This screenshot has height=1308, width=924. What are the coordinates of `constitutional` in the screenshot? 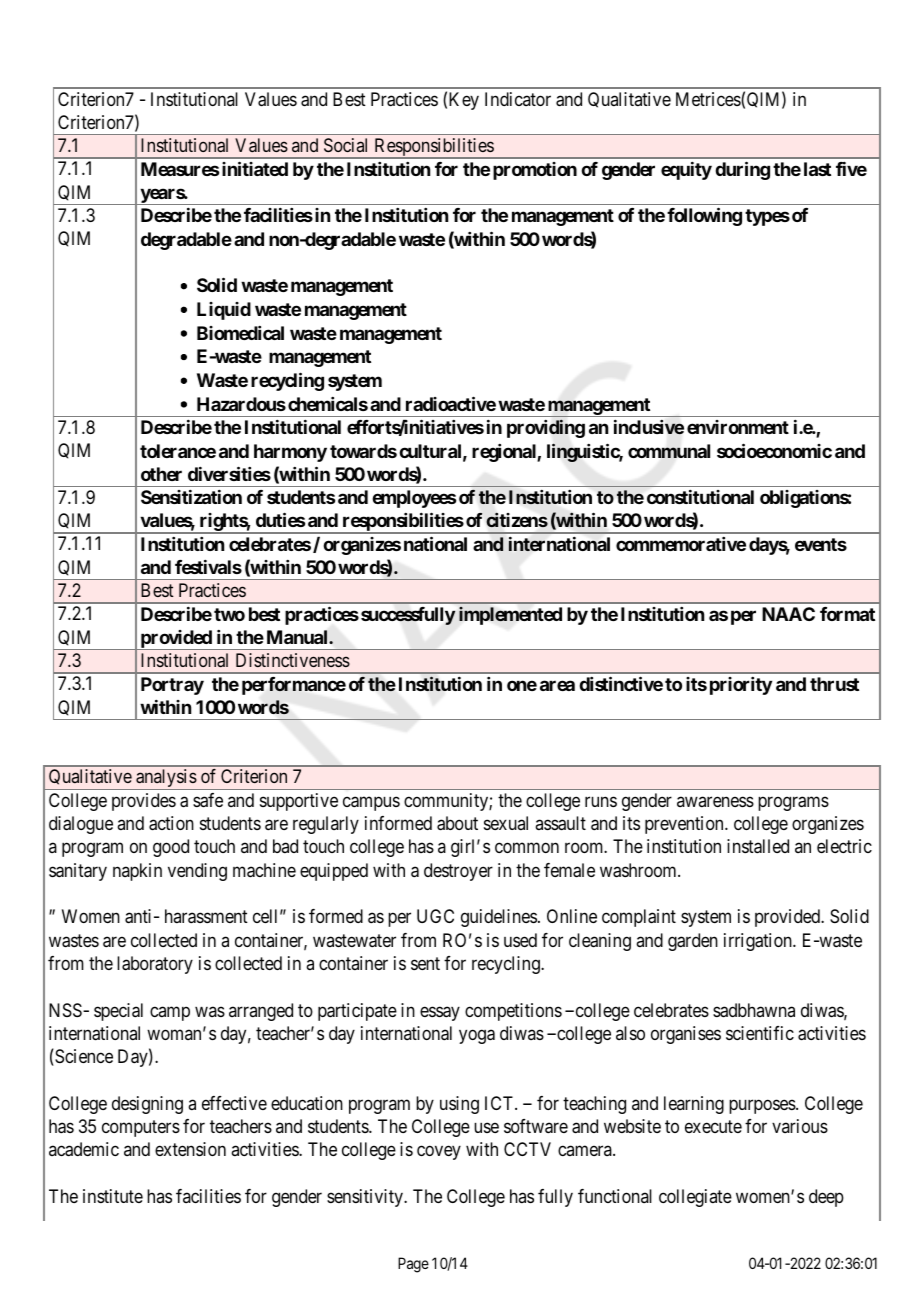 It's located at (700, 496).
